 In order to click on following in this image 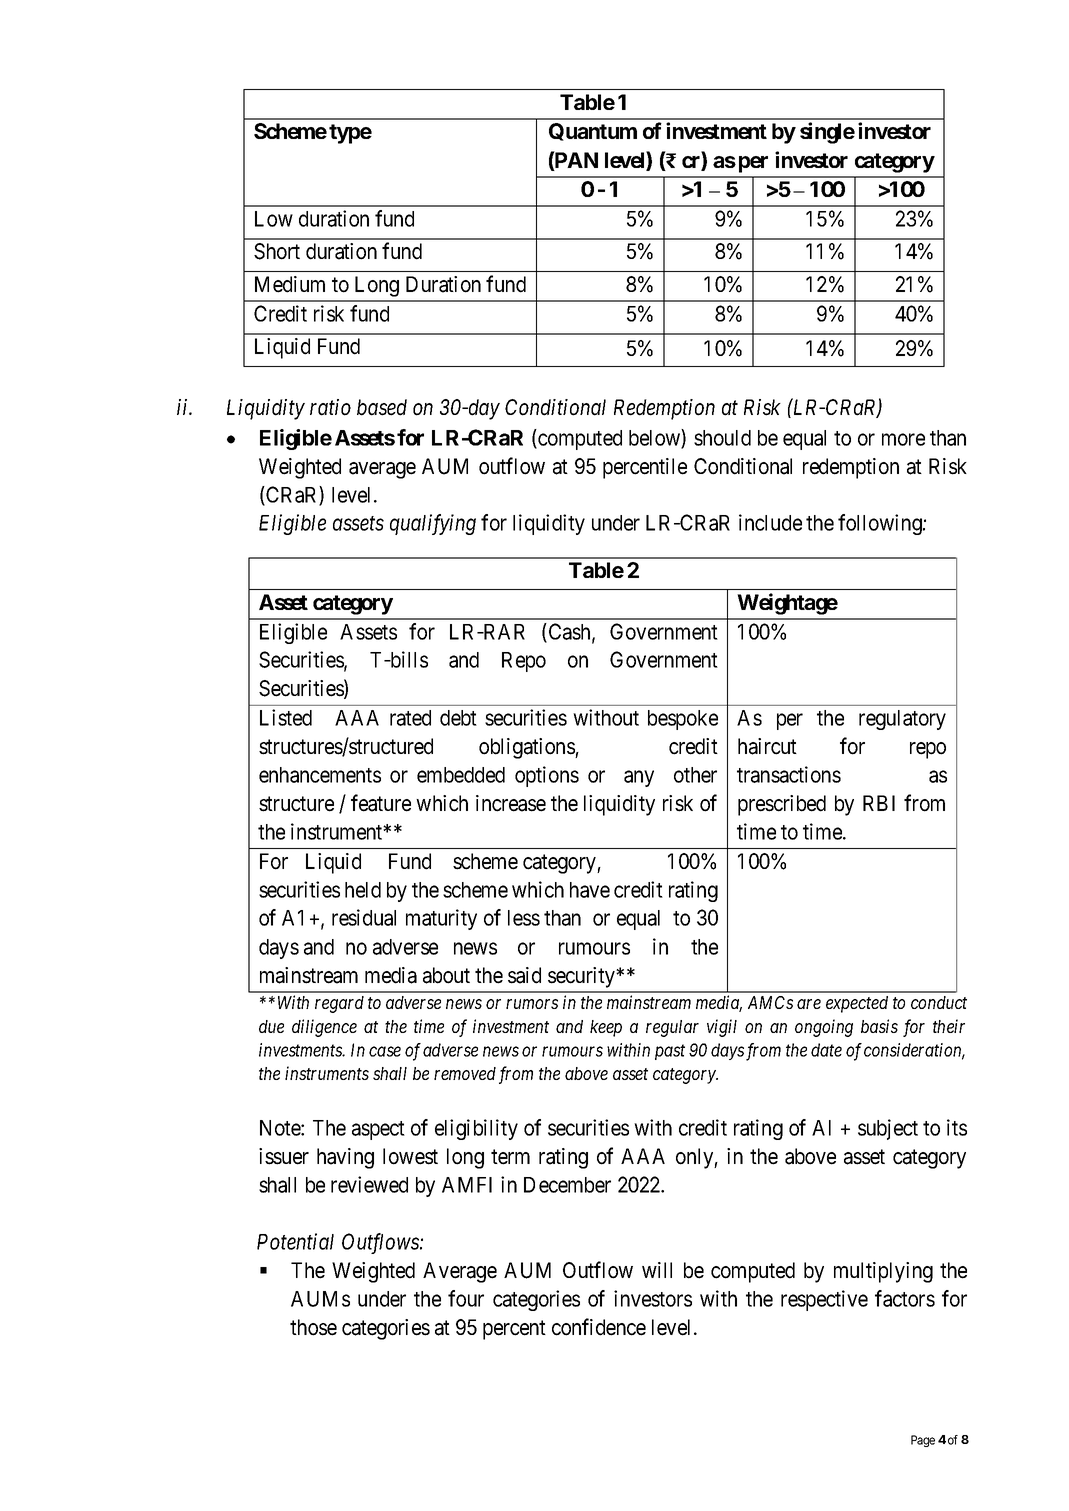, I will do `click(881, 524)`.
